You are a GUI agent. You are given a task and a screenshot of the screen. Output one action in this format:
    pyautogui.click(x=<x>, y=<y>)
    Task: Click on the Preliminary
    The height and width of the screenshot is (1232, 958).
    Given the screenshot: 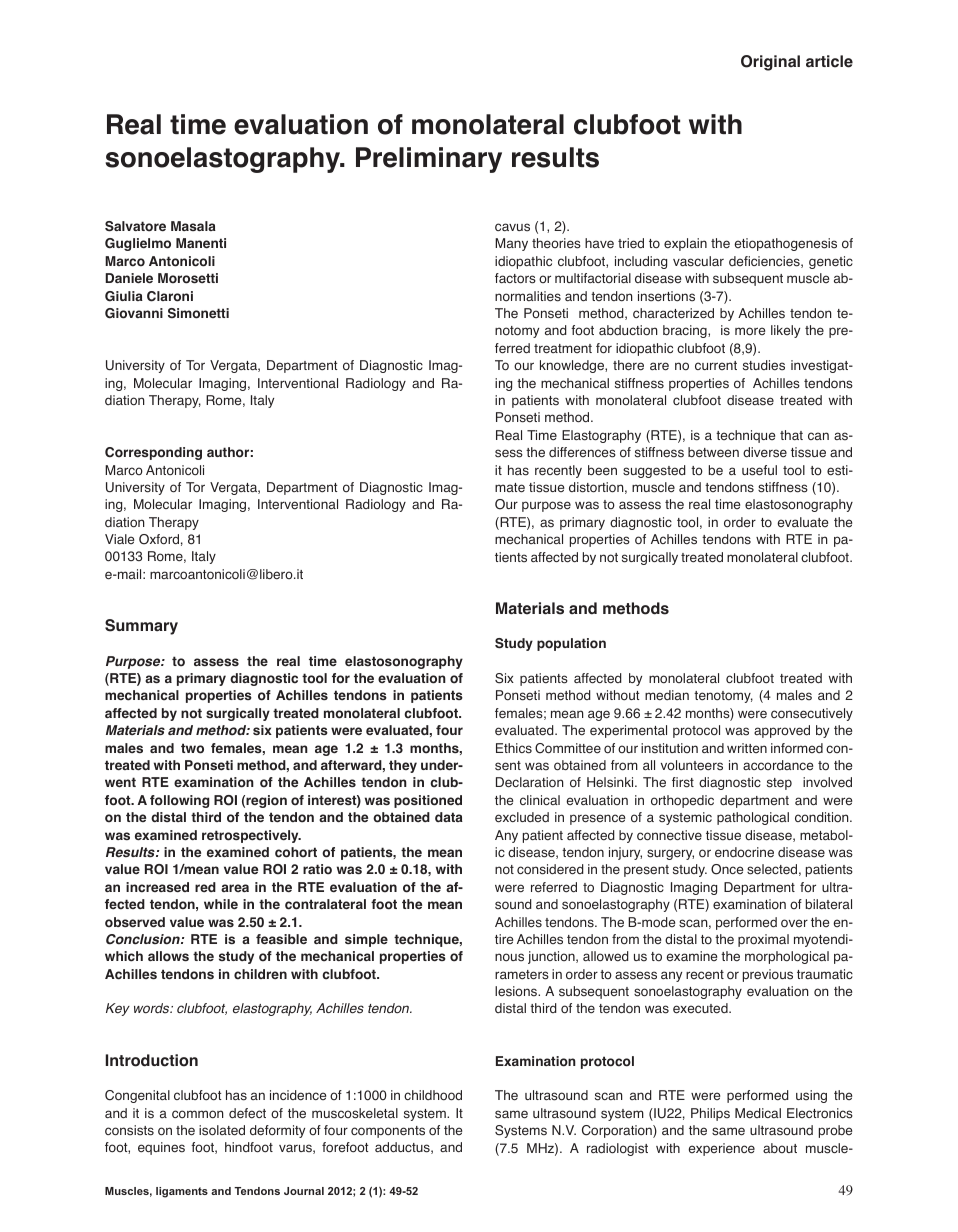 What is the action you would take?
    pyautogui.click(x=429, y=160)
